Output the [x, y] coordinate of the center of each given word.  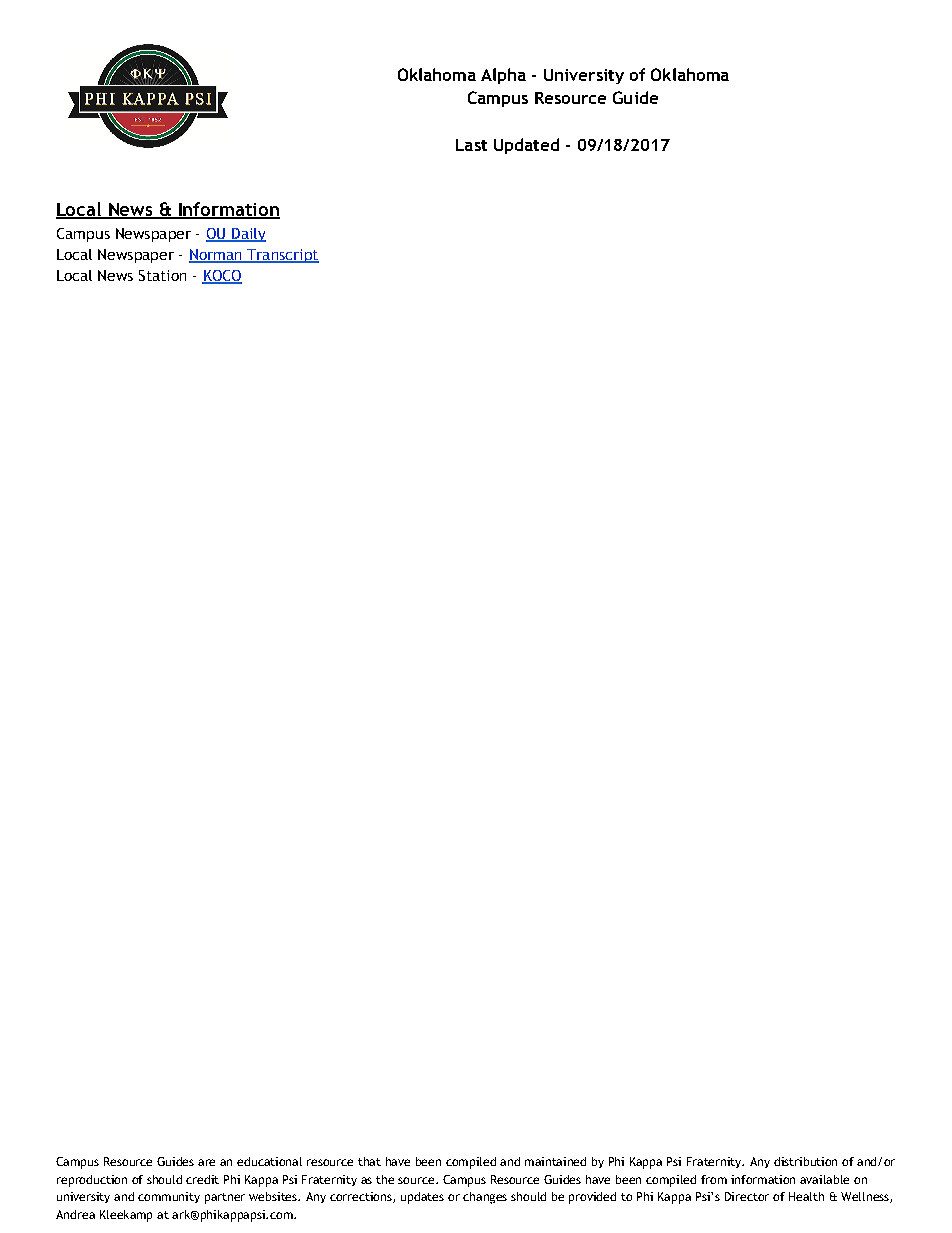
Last [471, 145]
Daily [248, 235]
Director [747, 1196]
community [169, 1197]
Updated [526, 146]
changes [485, 1198]
